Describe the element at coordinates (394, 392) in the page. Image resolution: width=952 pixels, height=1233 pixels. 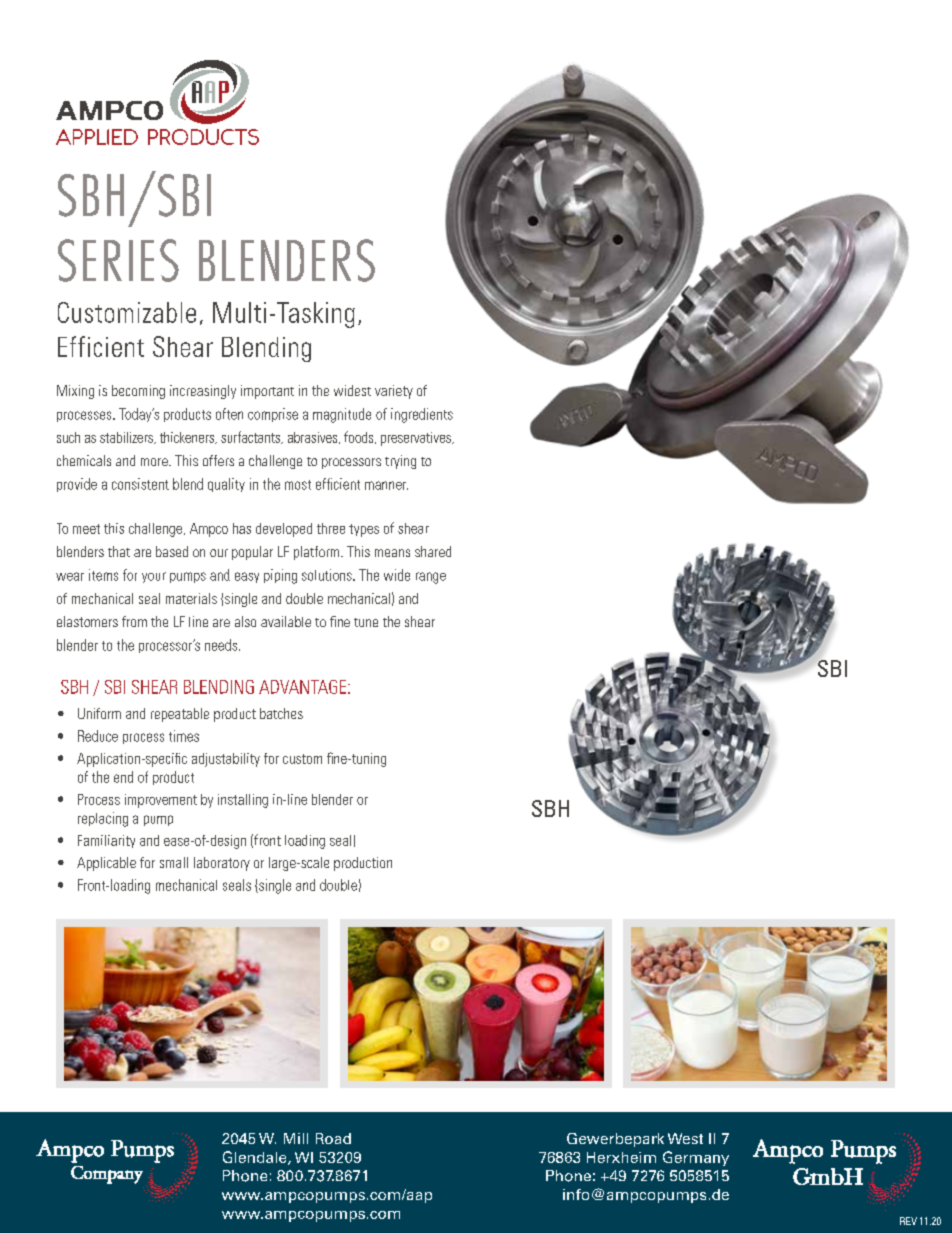
I see `variety` at that location.
